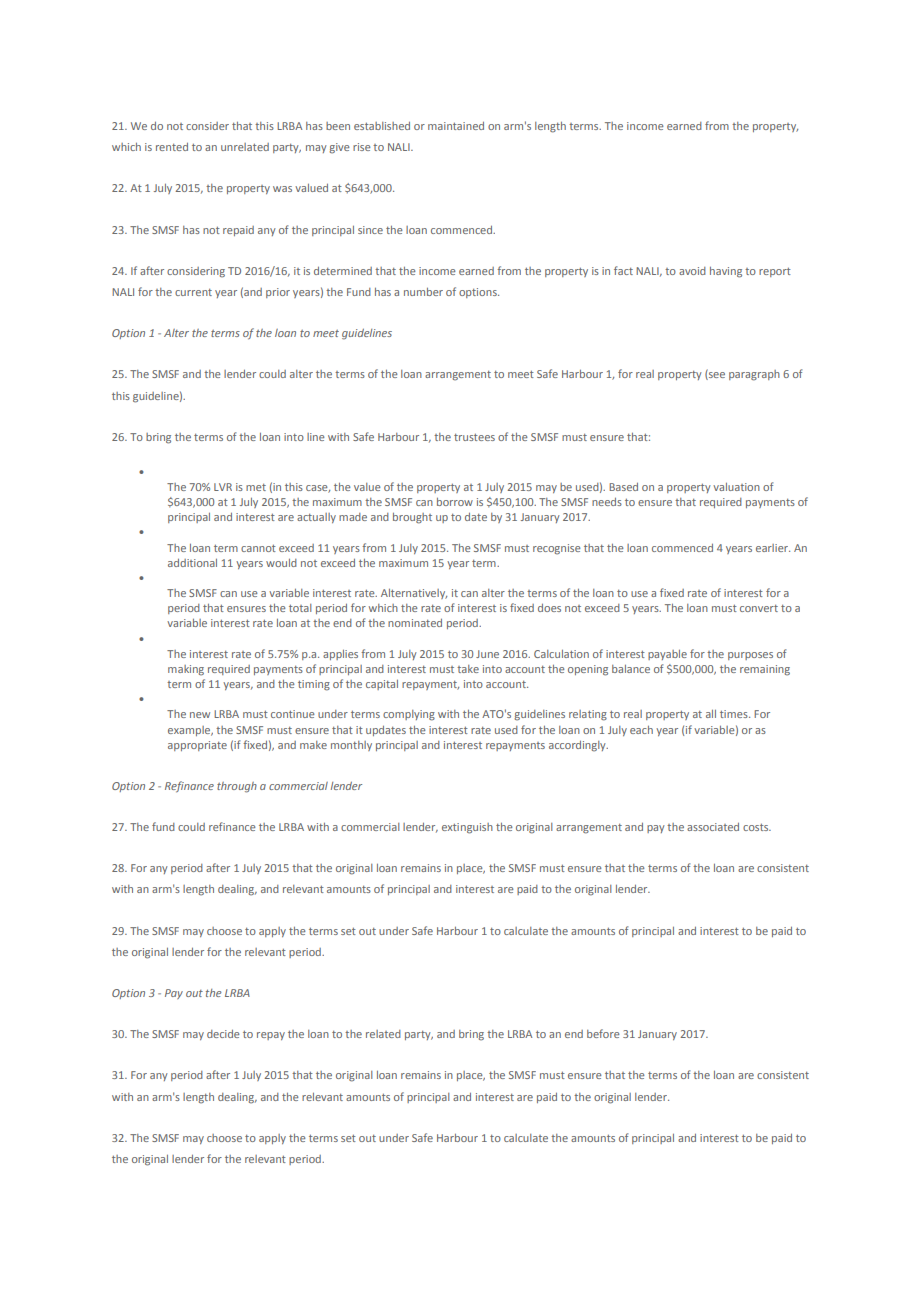 Image resolution: width=924 pixels, height=1308 pixels. I want to click on maintained, so click(456, 126).
